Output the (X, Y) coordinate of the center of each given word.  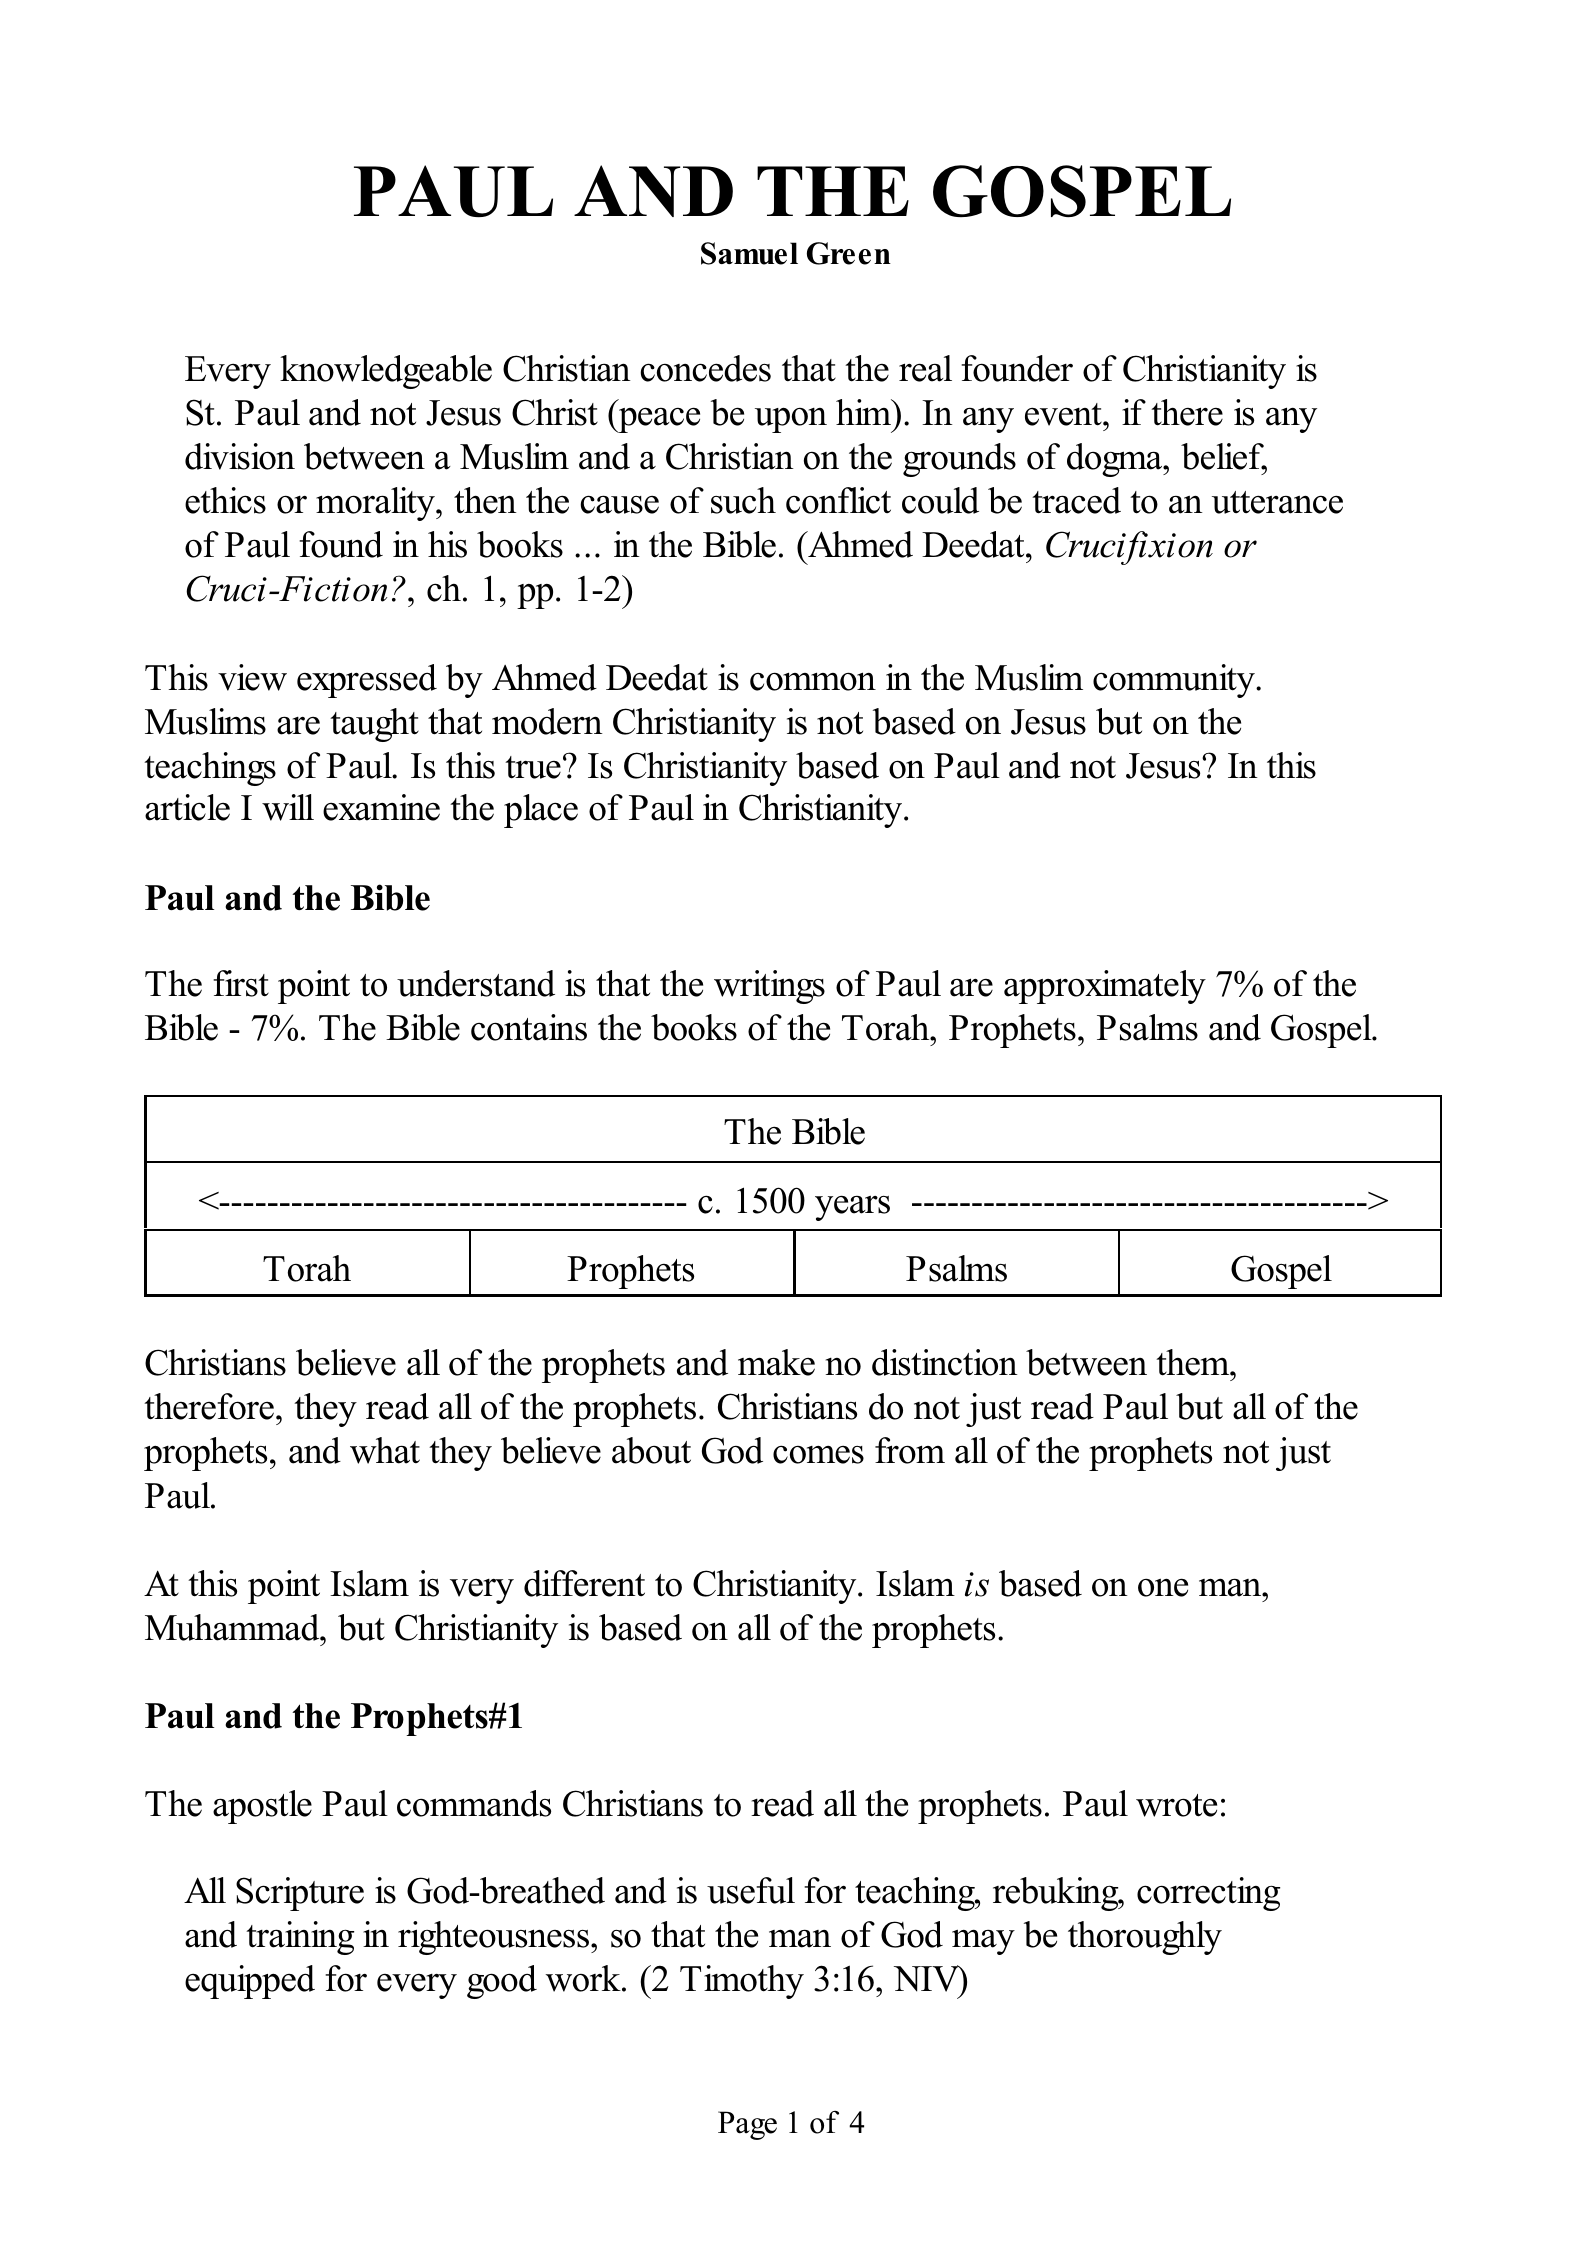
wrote (1176, 1805)
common (813, 681)
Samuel (749, 253)
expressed (367, 681)
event (1064, 414)
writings (769, 987)
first (241, 983)
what (385, 1450)
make (776, 1362)
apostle (262, 1807)
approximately (1105, 987)
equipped (250, 1982)
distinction (945, 1362)
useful (751, 1890)
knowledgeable (386, 372)
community (1175, 681)
